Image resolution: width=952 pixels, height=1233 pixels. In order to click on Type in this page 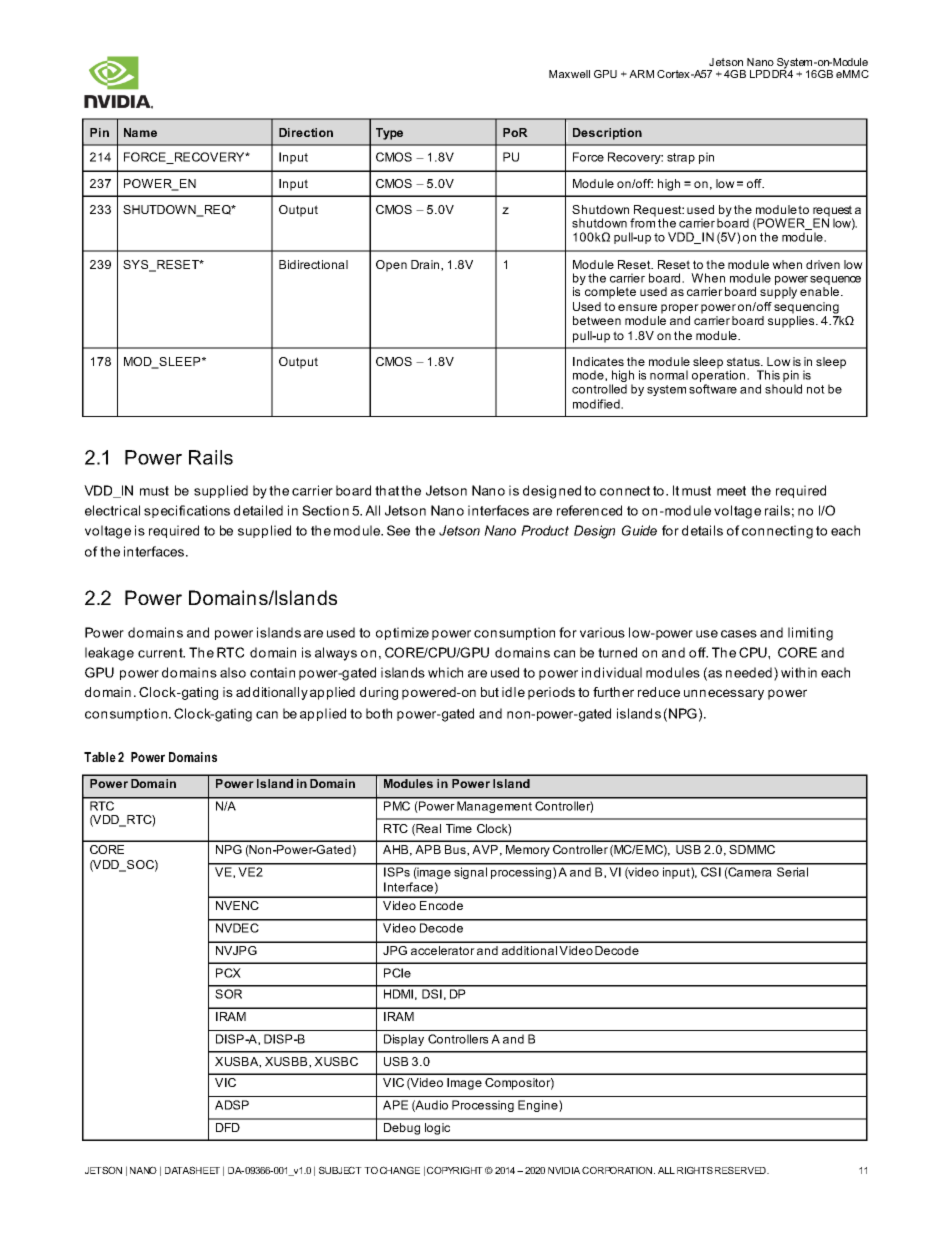, I will do `click(389, 134)`.
